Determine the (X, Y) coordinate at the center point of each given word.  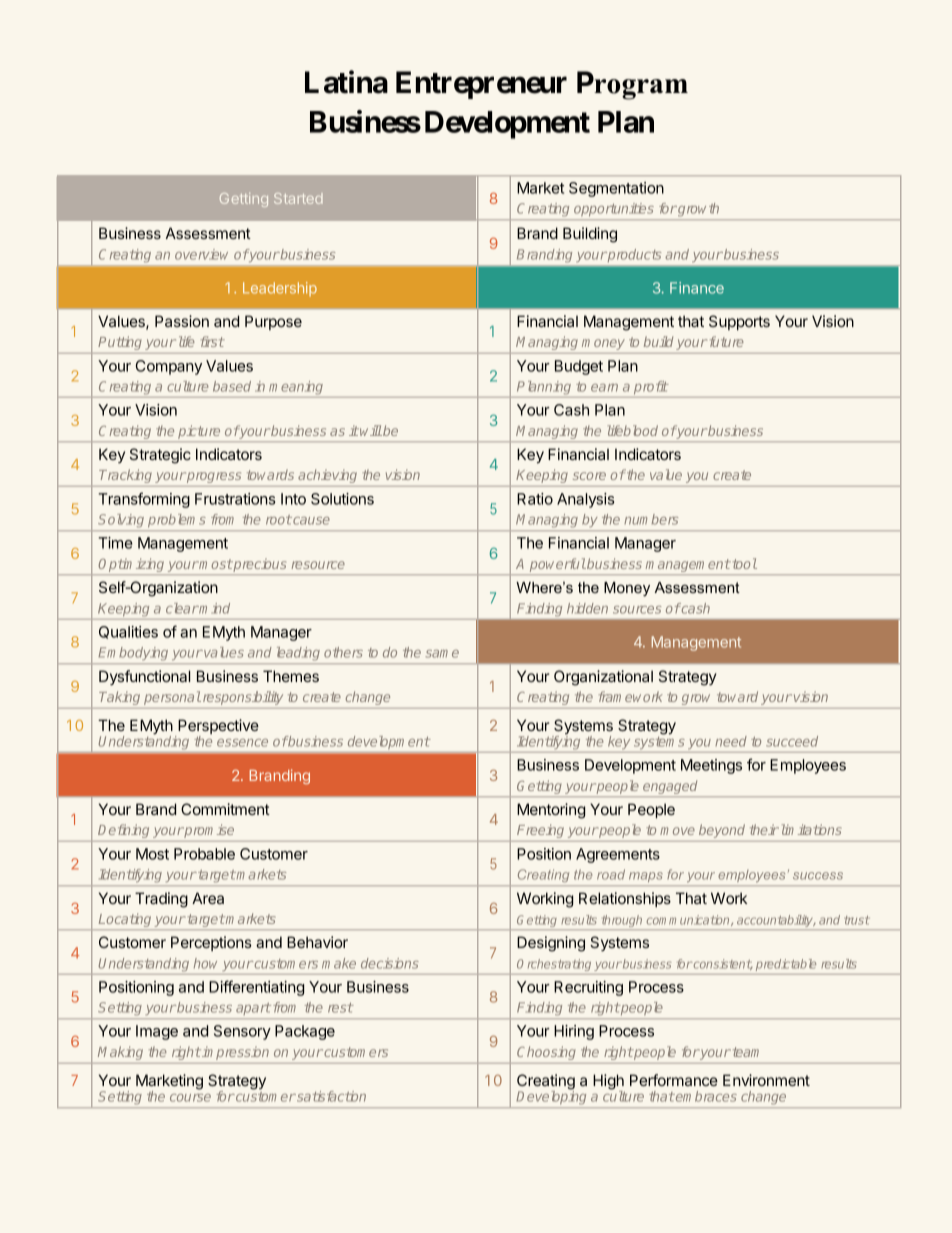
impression (234, 1053)
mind (214, 608)
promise (208, 831)
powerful (558, 565)
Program (632, 85)
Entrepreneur (481, 85)
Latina (346, 82)
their (764, 829)
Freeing (540, 831)
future (726, 341)
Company (169, 367)
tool (743, 563)
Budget (579, 367)
